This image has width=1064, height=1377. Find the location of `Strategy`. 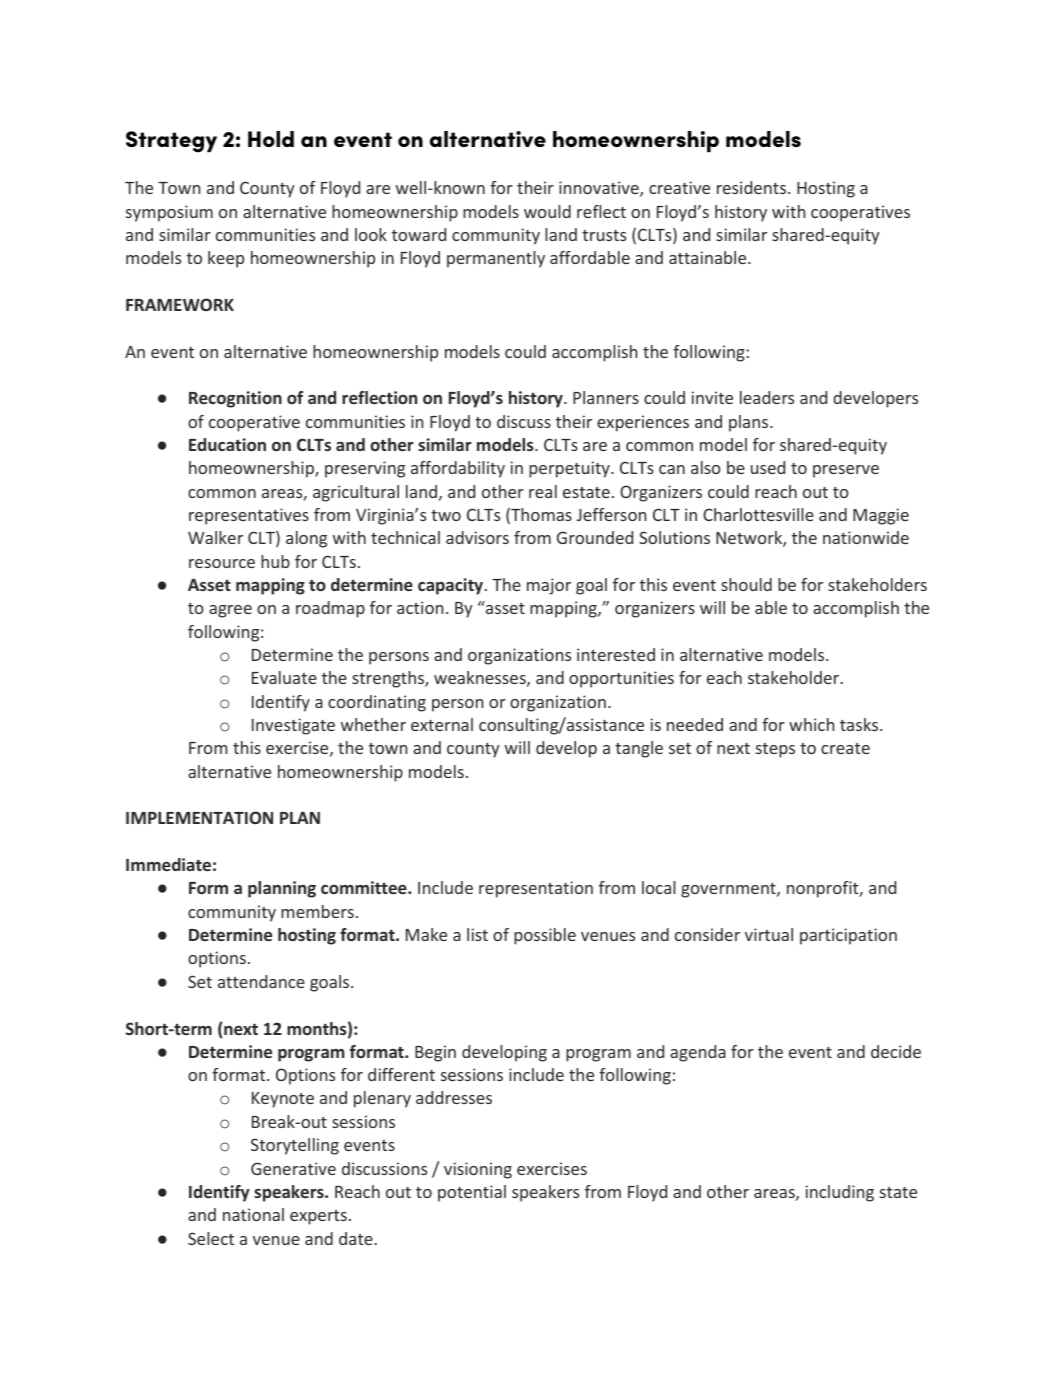

Strategy is located at coordinates (171, 142).
